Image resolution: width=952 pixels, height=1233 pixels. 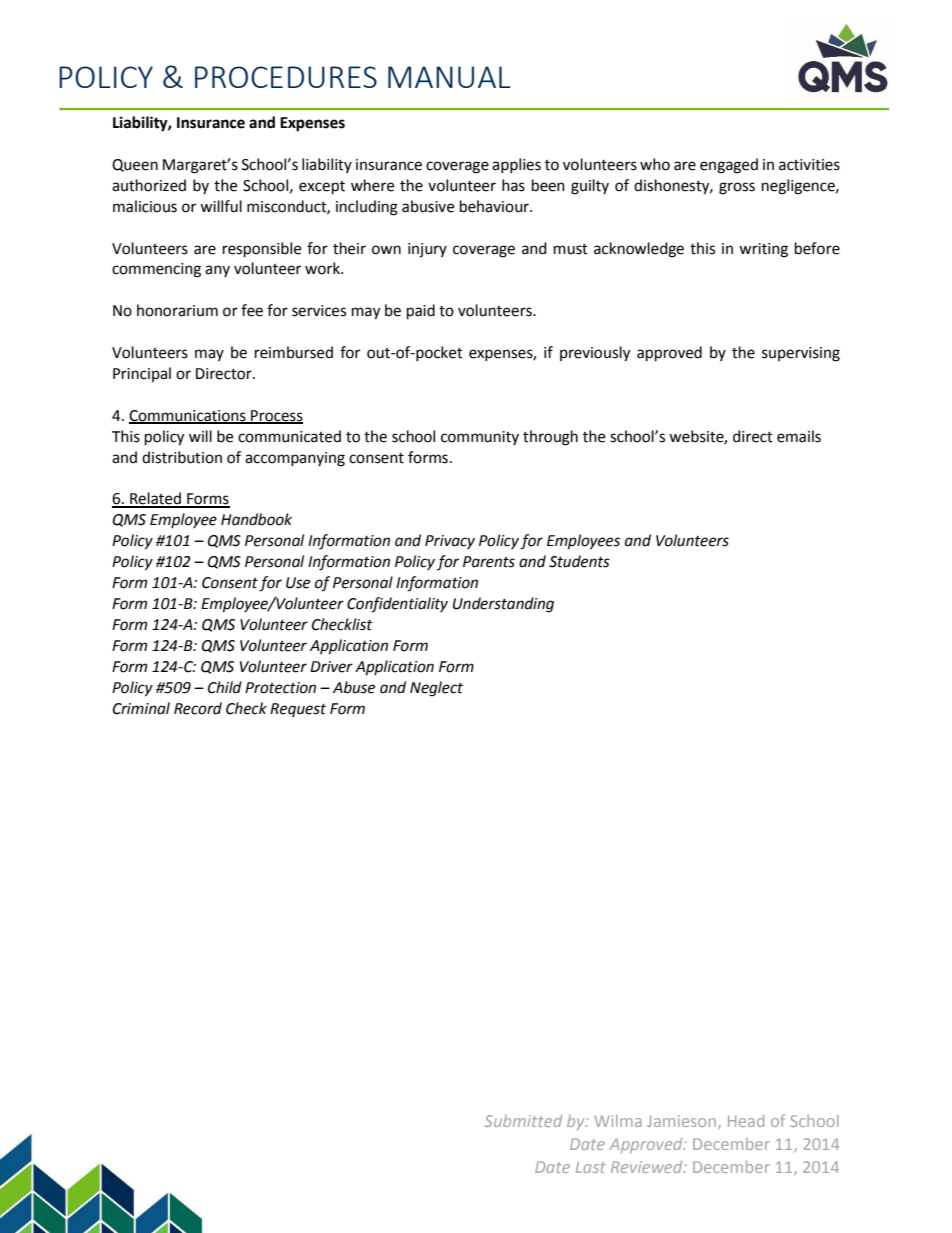 I want to click on fee, so click(x=252, y=310).
